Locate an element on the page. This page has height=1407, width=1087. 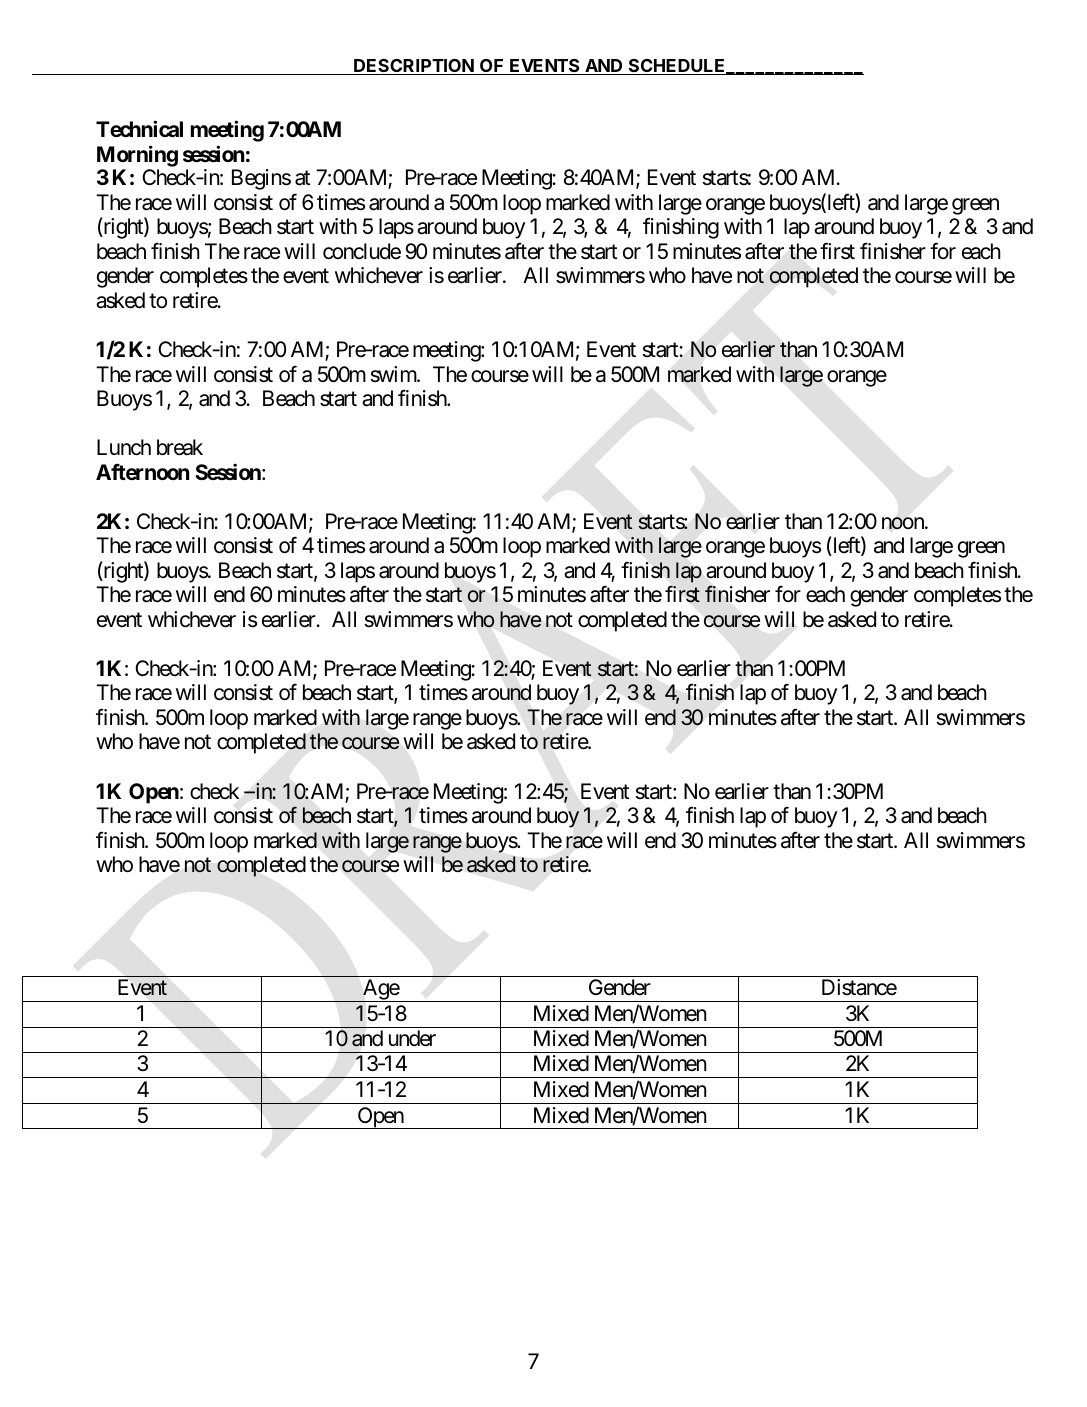
Technical is located at coordinates (139, 128).
